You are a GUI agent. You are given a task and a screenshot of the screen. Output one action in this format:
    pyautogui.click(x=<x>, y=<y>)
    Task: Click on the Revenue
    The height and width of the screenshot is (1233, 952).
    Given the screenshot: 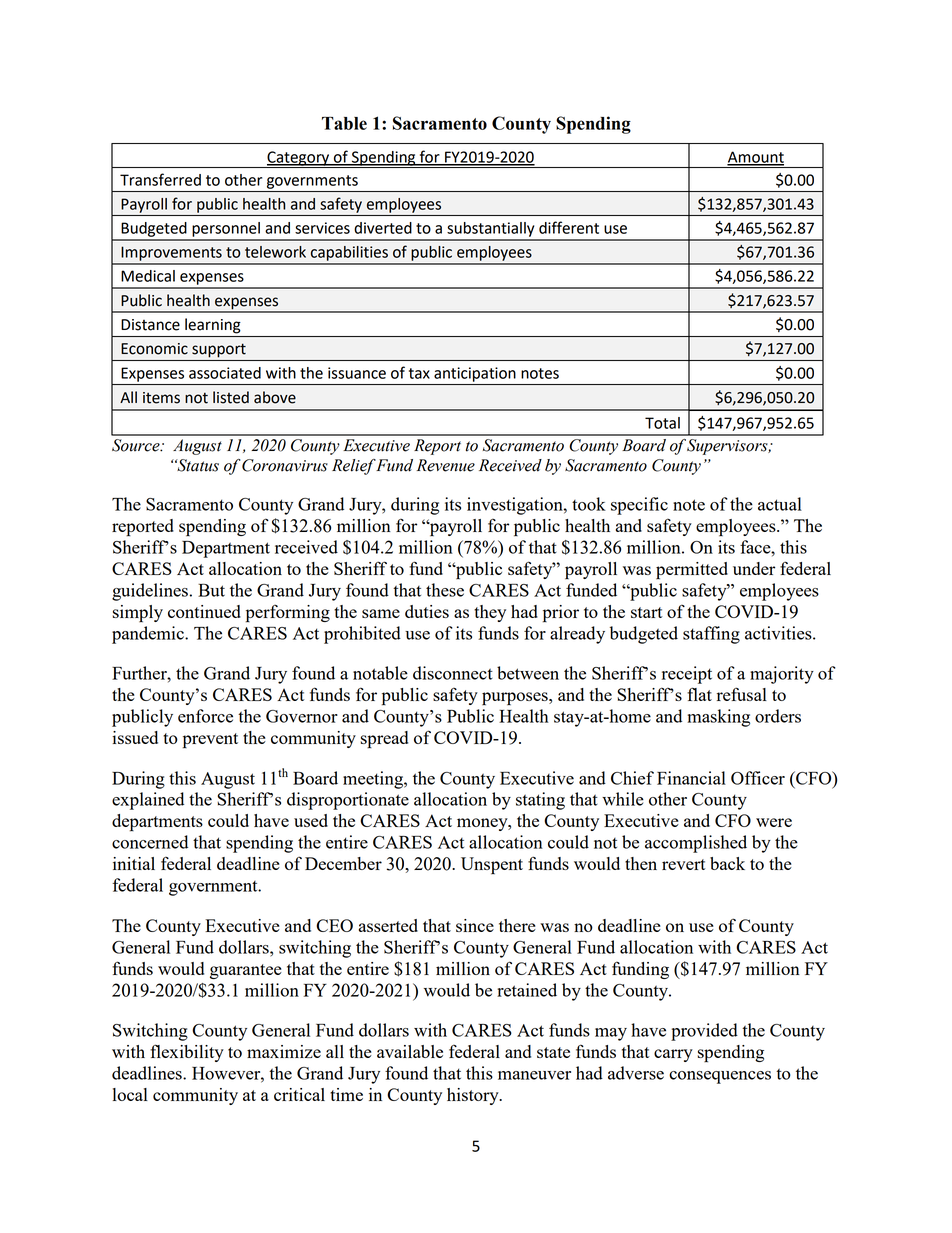 What is the action you would take?
    pyautogui.click(x=446, y=465)
